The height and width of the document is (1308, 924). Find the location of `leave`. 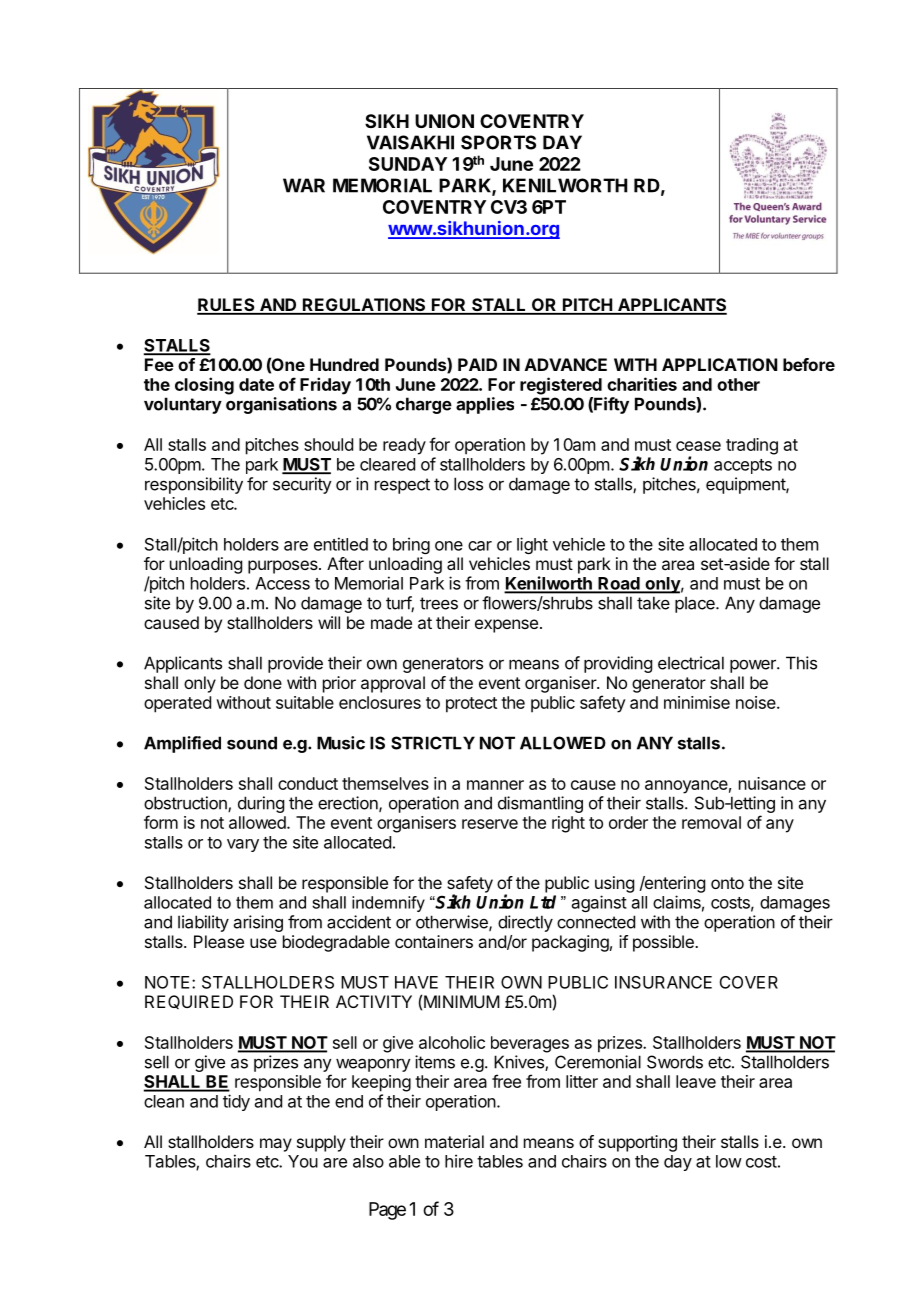

leave is located at coordinates (696, 1081).
